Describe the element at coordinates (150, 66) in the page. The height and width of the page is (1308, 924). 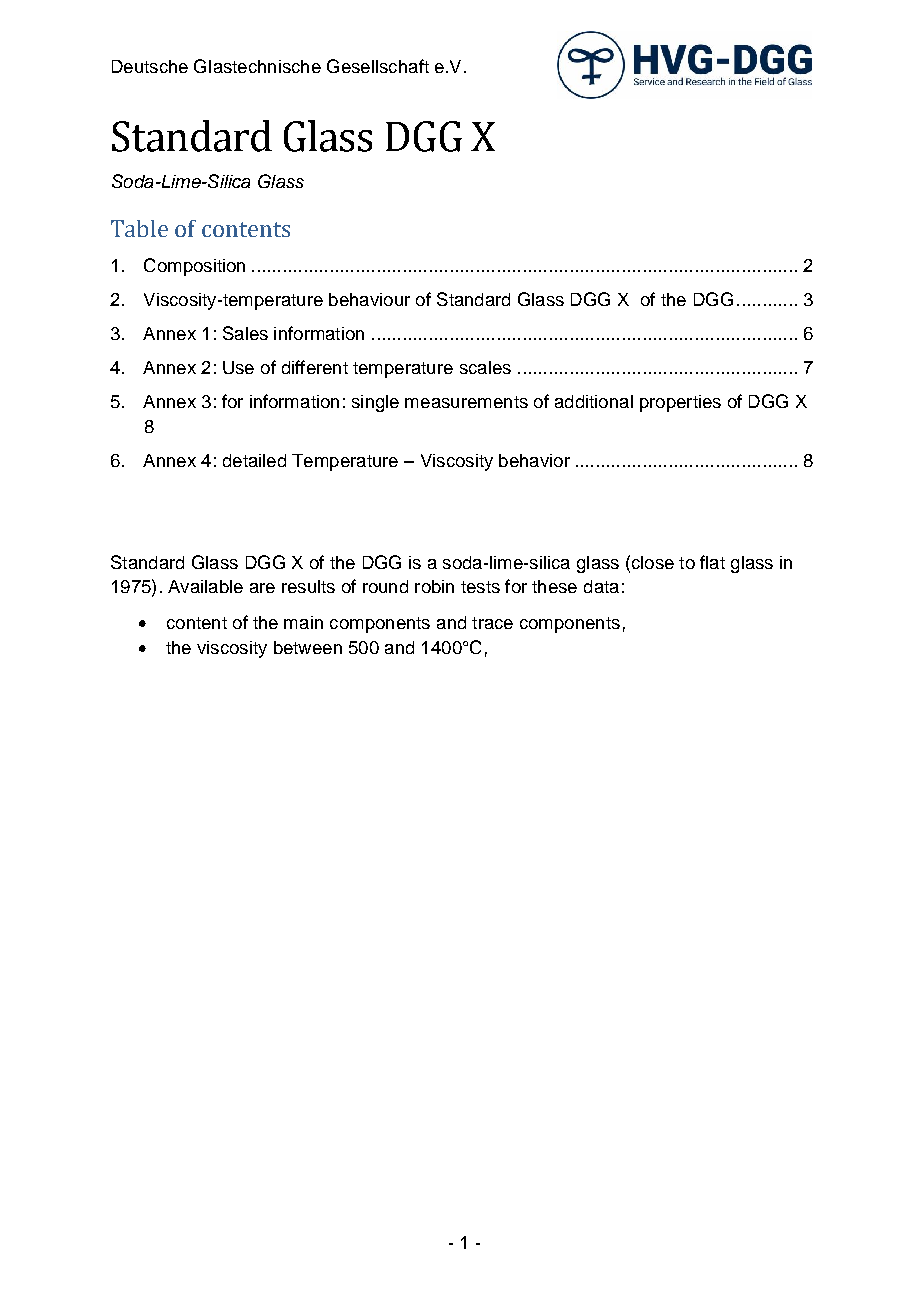
I see `Deutsche` at that location.
